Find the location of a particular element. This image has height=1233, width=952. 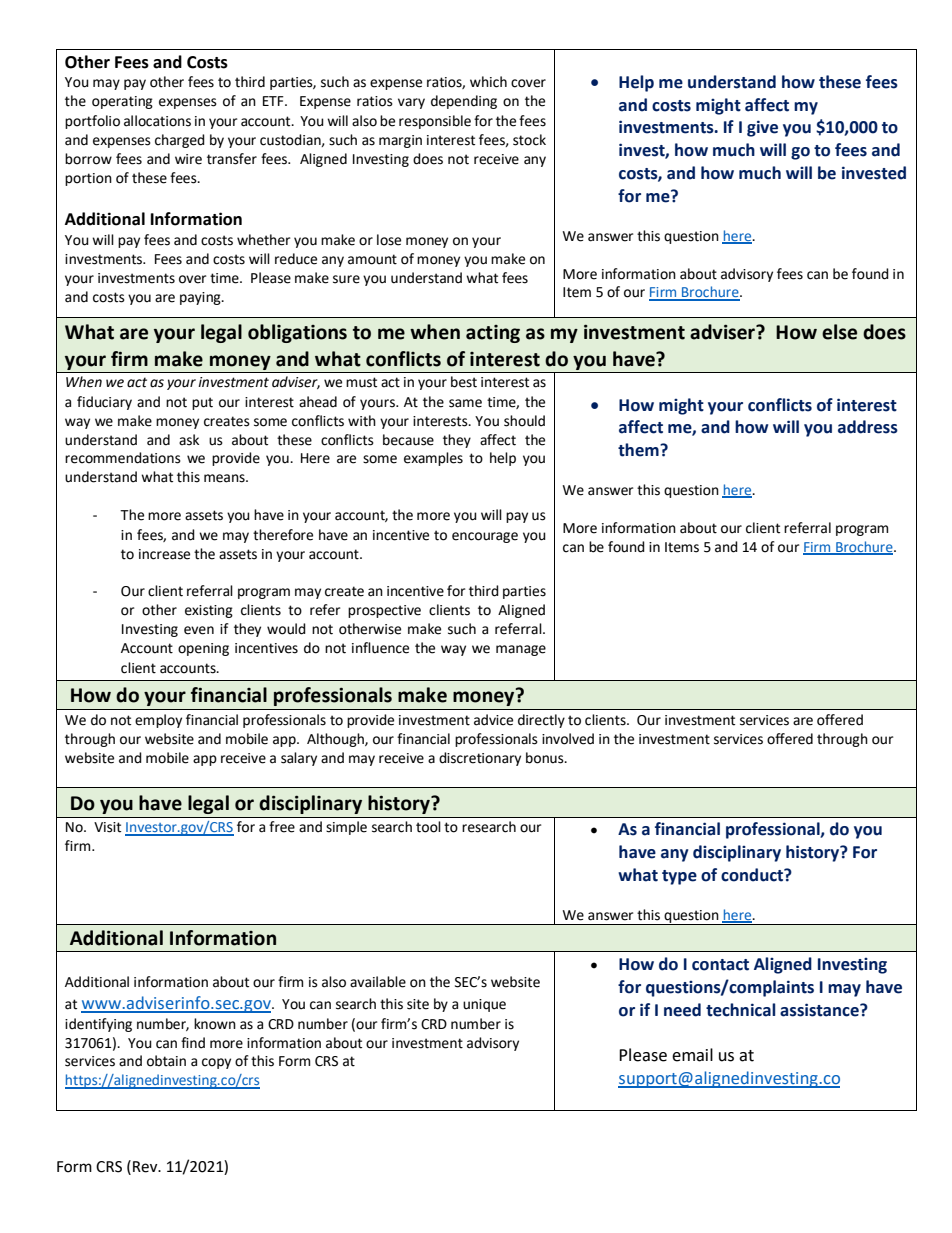

Visit is located at coordinates (107, 827).
